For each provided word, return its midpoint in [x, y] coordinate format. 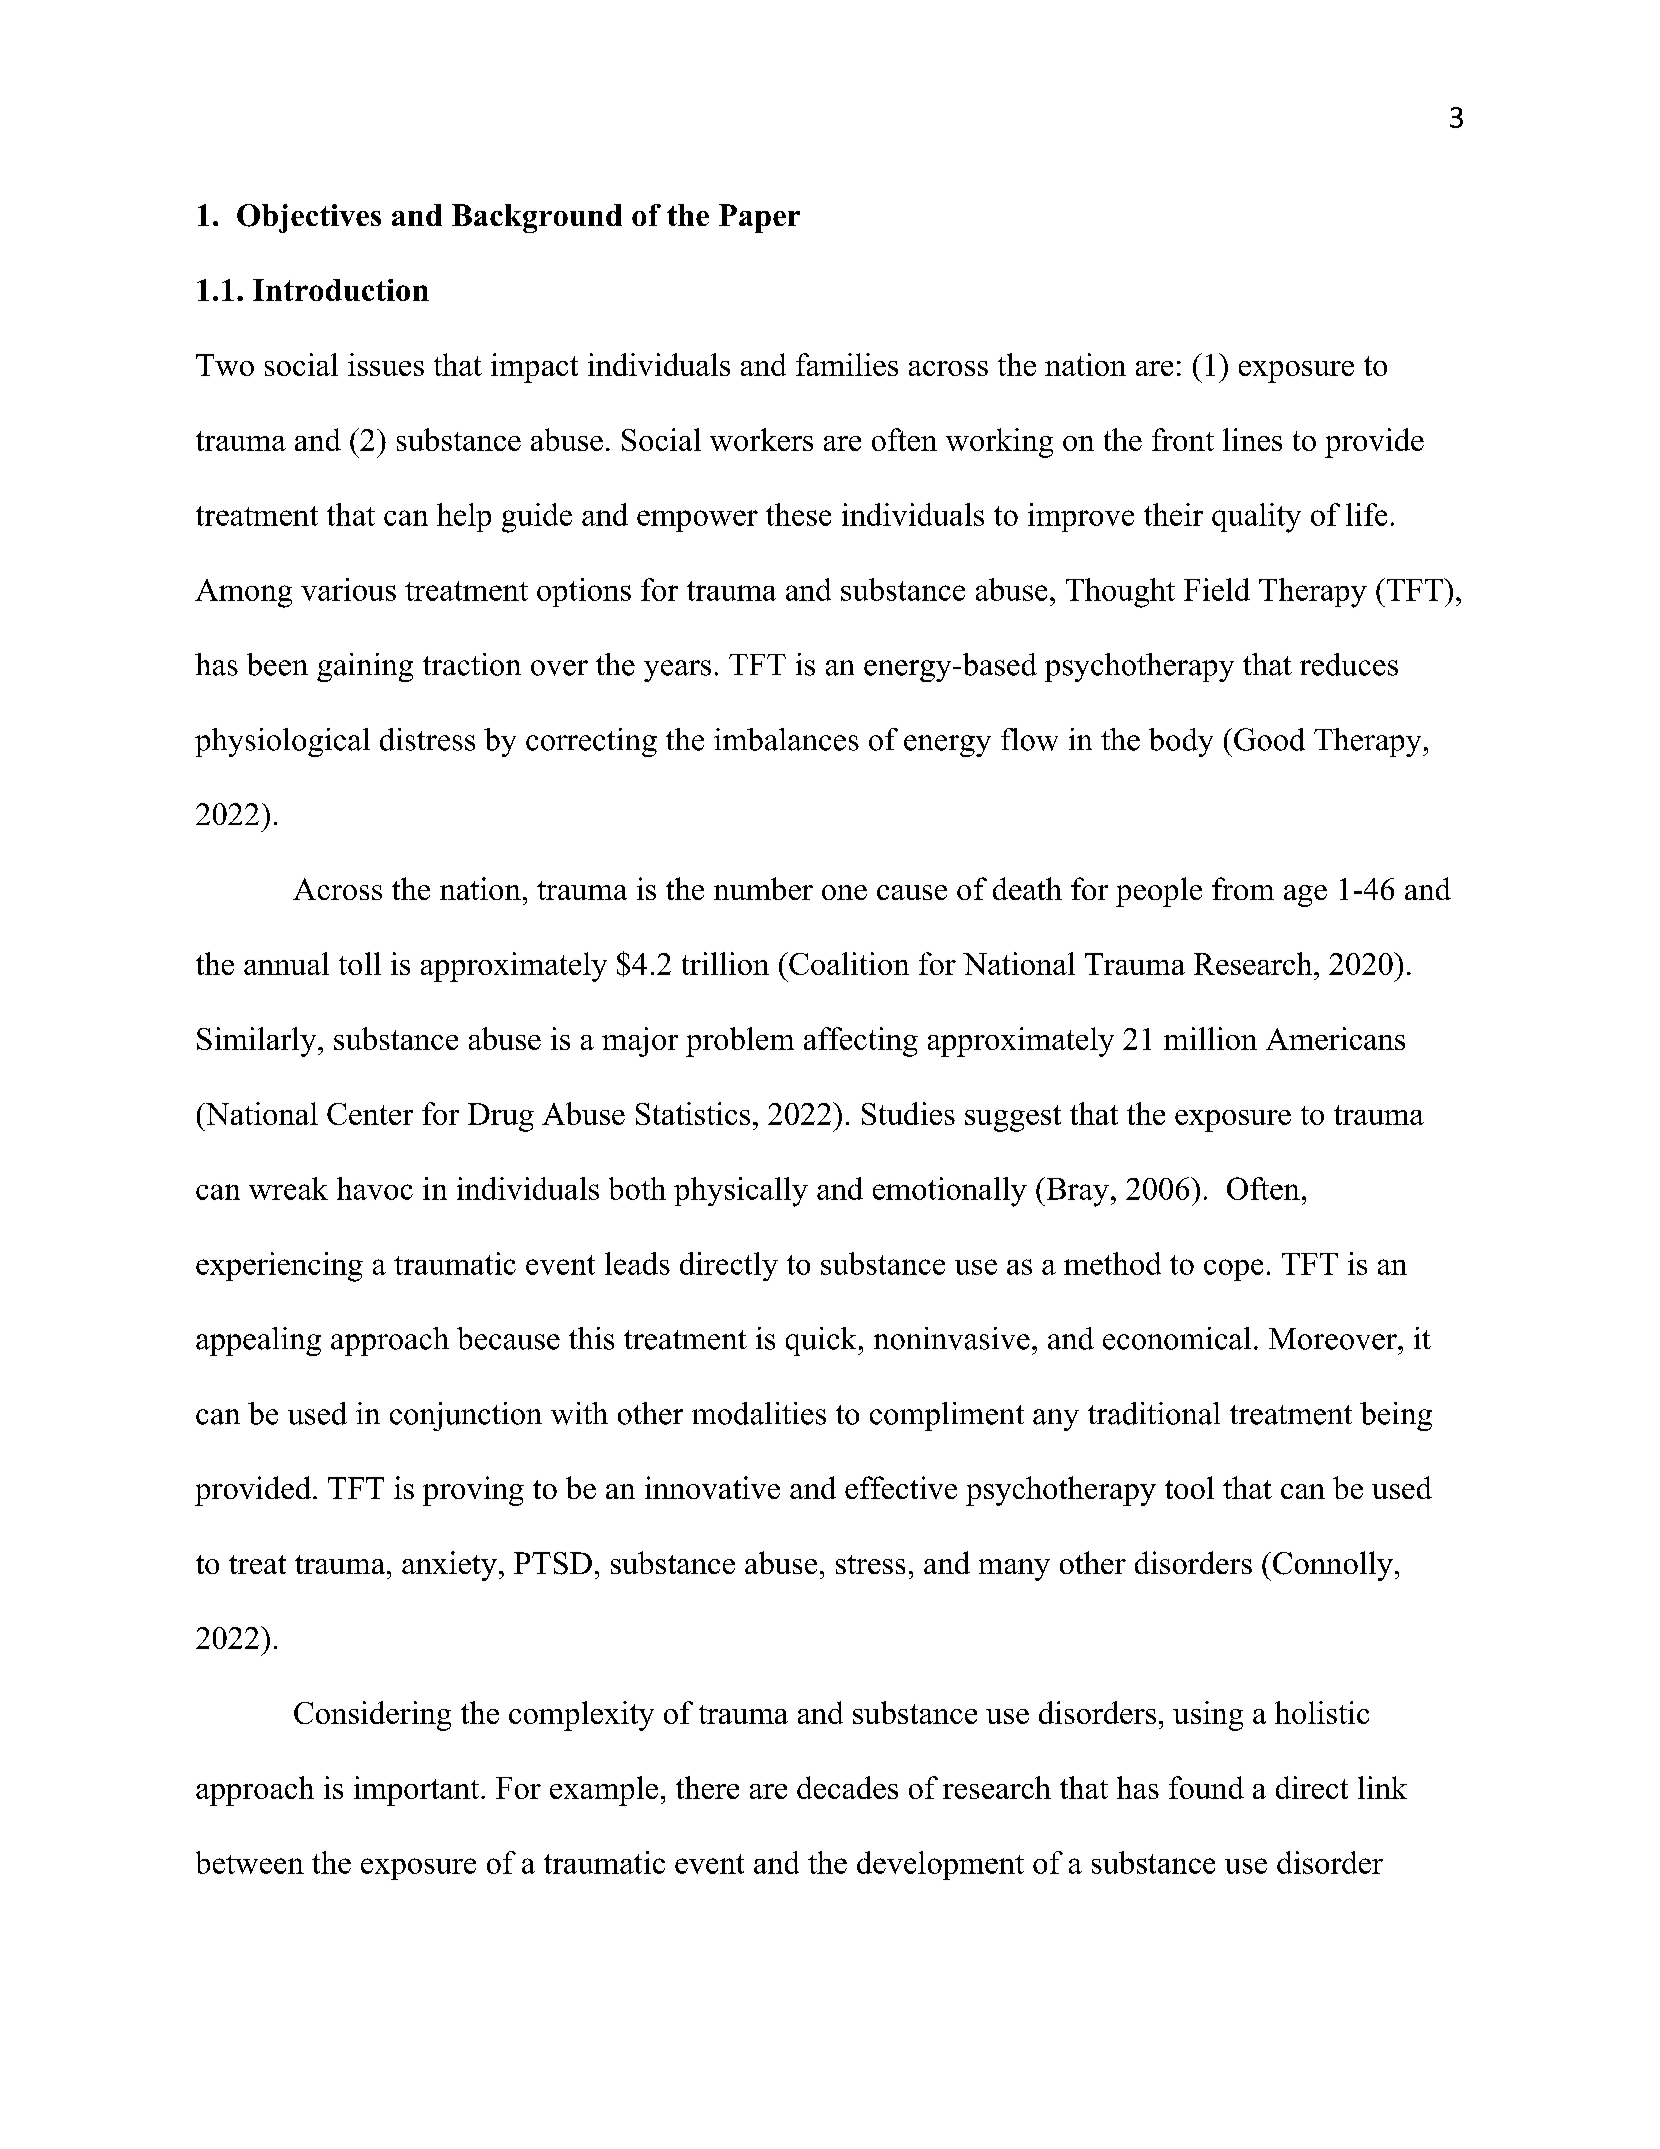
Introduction [341, 290]
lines [1252, 439]
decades [847, 1787]
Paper [759, 218]
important [418, 1791]
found [1206, 1787]
